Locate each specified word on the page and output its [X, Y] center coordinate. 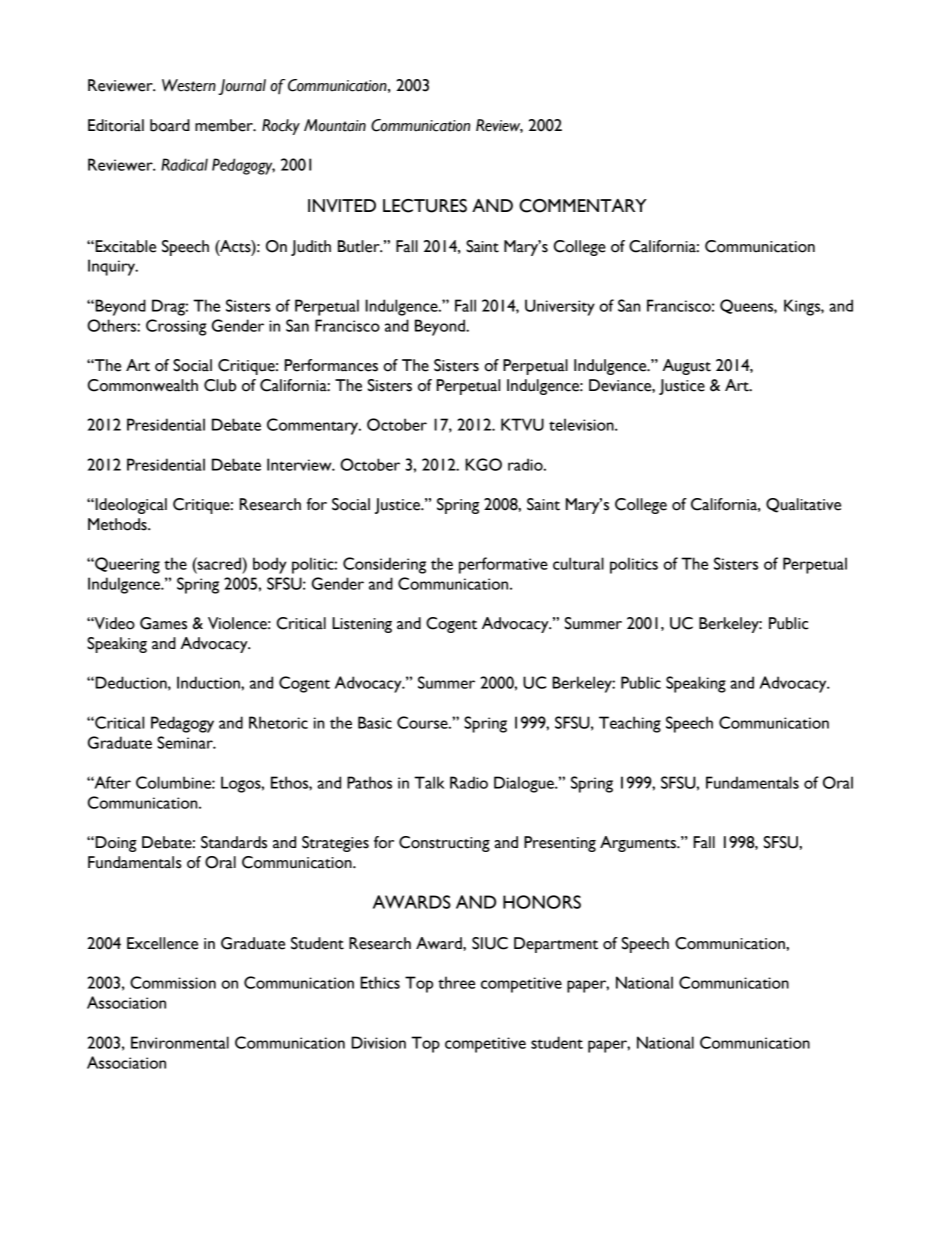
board [170, 125]
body [269, 565]
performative [503, 565]
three [456, 982]
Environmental [180, 1042]
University [560, 307]
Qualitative [803, 505]
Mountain [335, 125]
